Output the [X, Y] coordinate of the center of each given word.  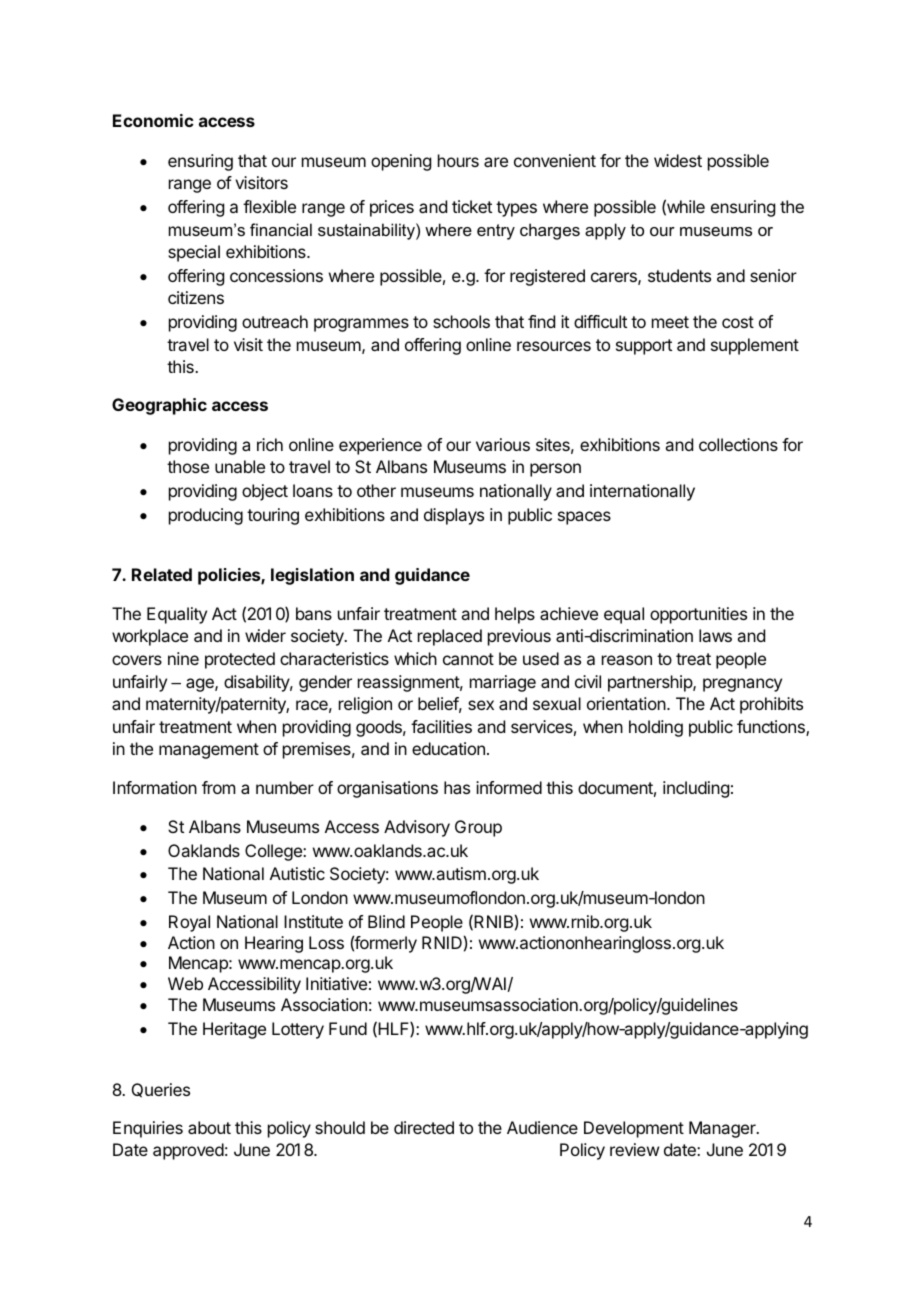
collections [738, 444]
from [218, 787]
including [696, 789]
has [457, 787]
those [188, 466]
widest [678, 160]
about [209, 1127]
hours [458, 160]
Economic [153, 120]
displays [454, 516]
